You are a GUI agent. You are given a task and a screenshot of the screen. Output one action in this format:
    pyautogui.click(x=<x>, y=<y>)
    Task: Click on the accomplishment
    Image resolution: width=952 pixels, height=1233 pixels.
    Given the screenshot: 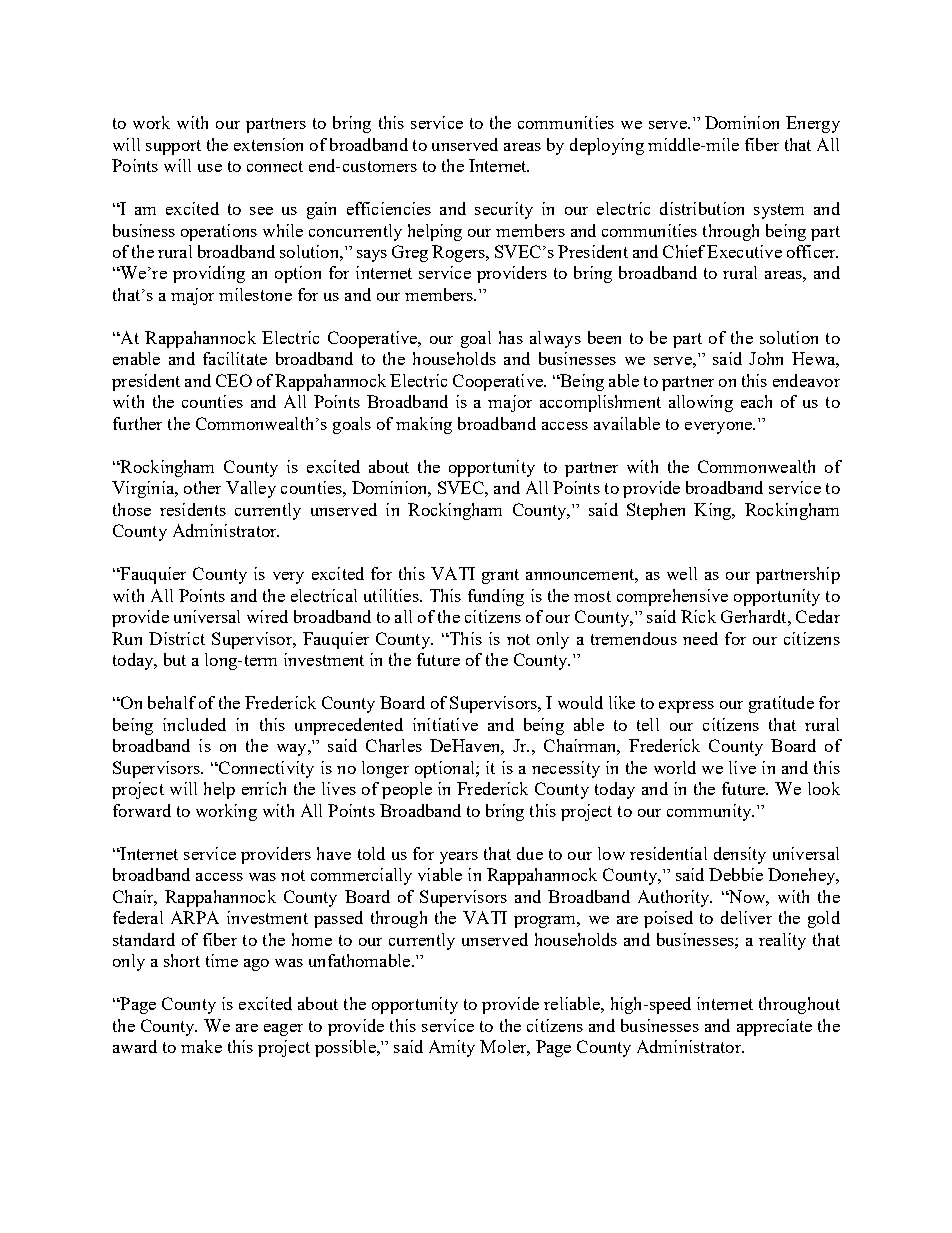 What is the action you would take?
    pyautogui.click(x=600, y=403)
